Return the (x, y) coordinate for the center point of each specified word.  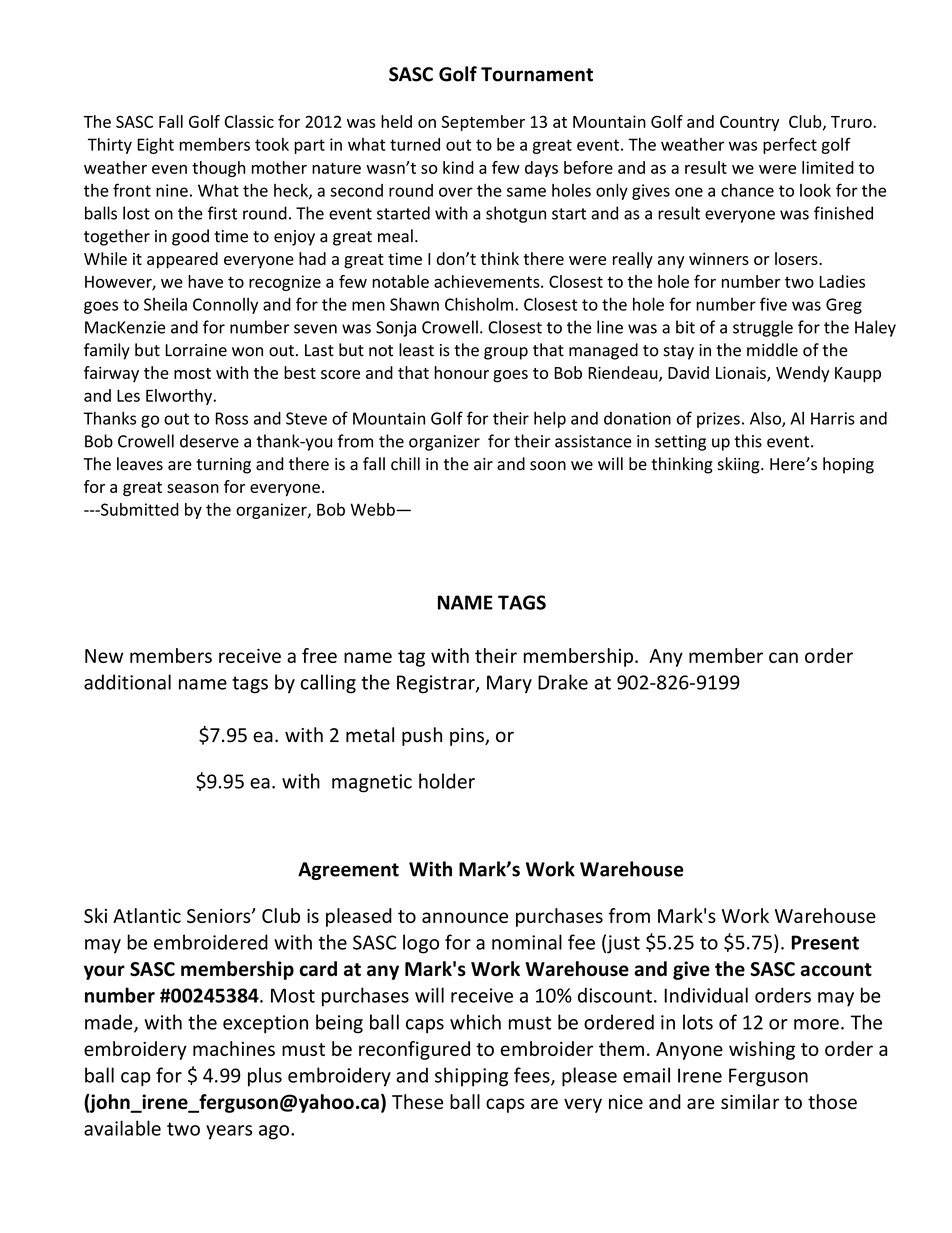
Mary (509, 684)
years (229, 1132)
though (218, 169)
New (104, 656)
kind (458, 167)
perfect (790, 145)
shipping (471, 1077)
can (783, 657)
